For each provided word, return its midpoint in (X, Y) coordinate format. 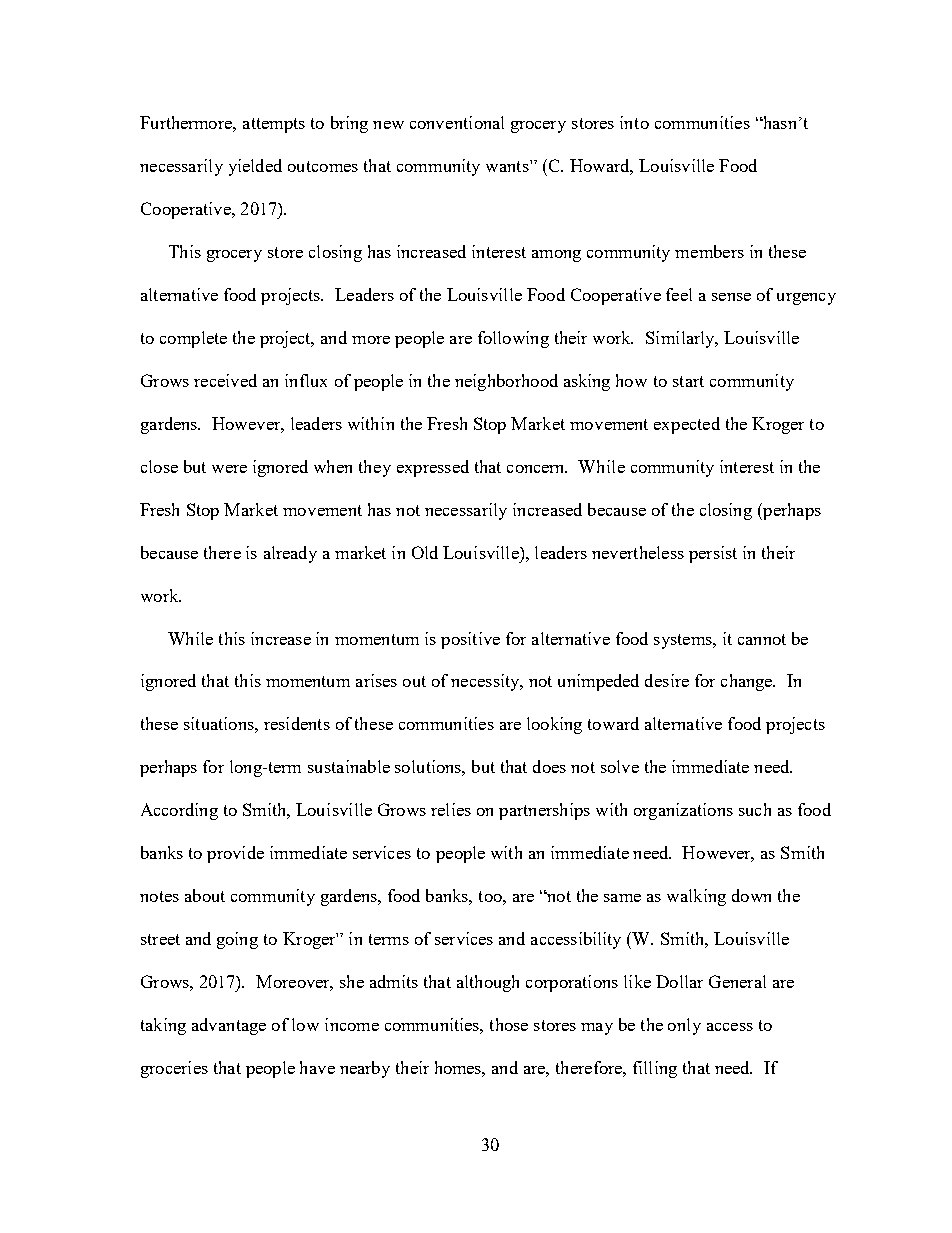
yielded (255, 167)
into (634, 122)
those (509, 1024)
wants (508, 166)
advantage (229, 1026)
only (684, 1026)
